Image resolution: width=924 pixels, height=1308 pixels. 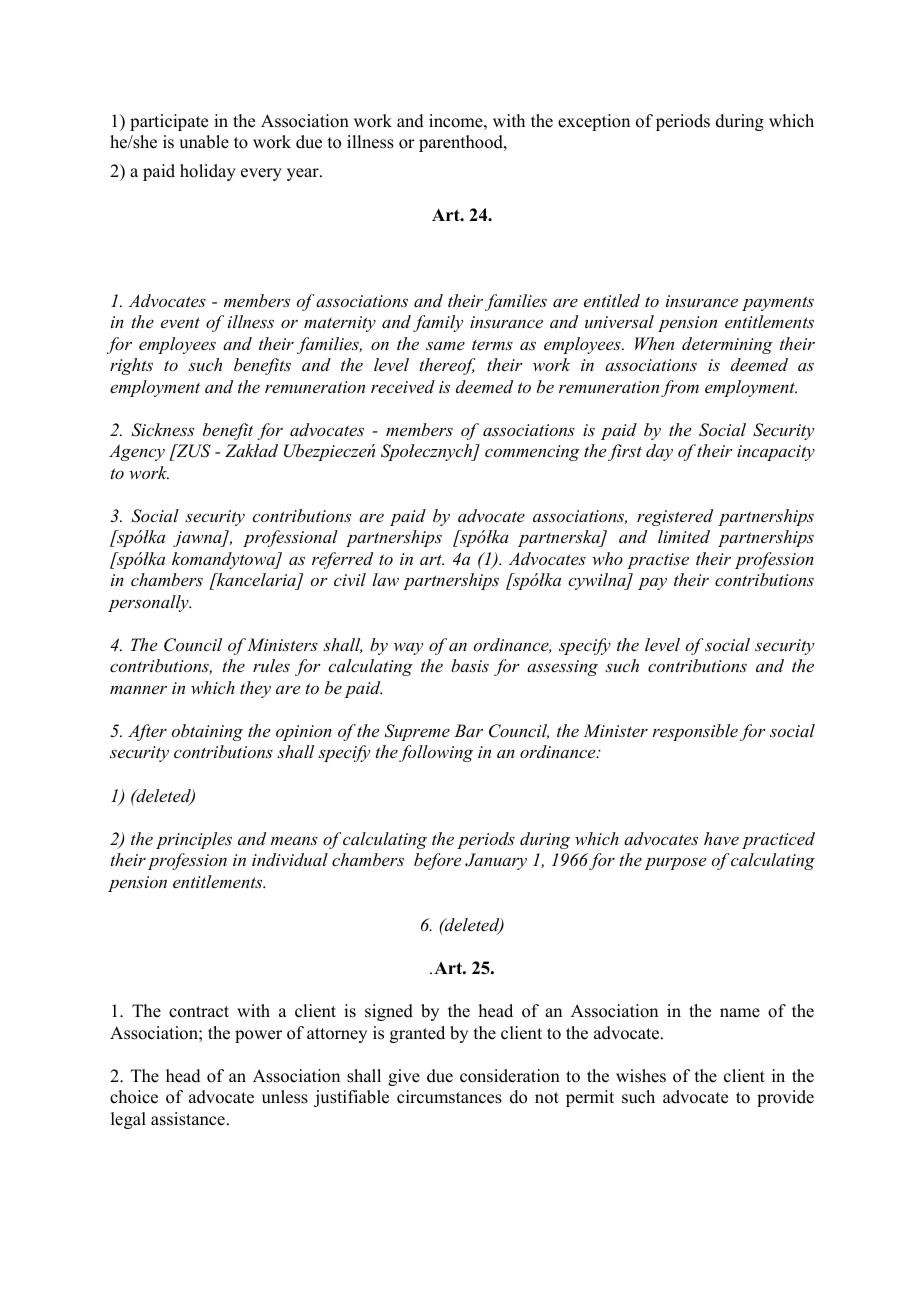 What do you see at coordinates (470, 665) in the screenshot?
I see `basis` at bounding box center [470, 665].
